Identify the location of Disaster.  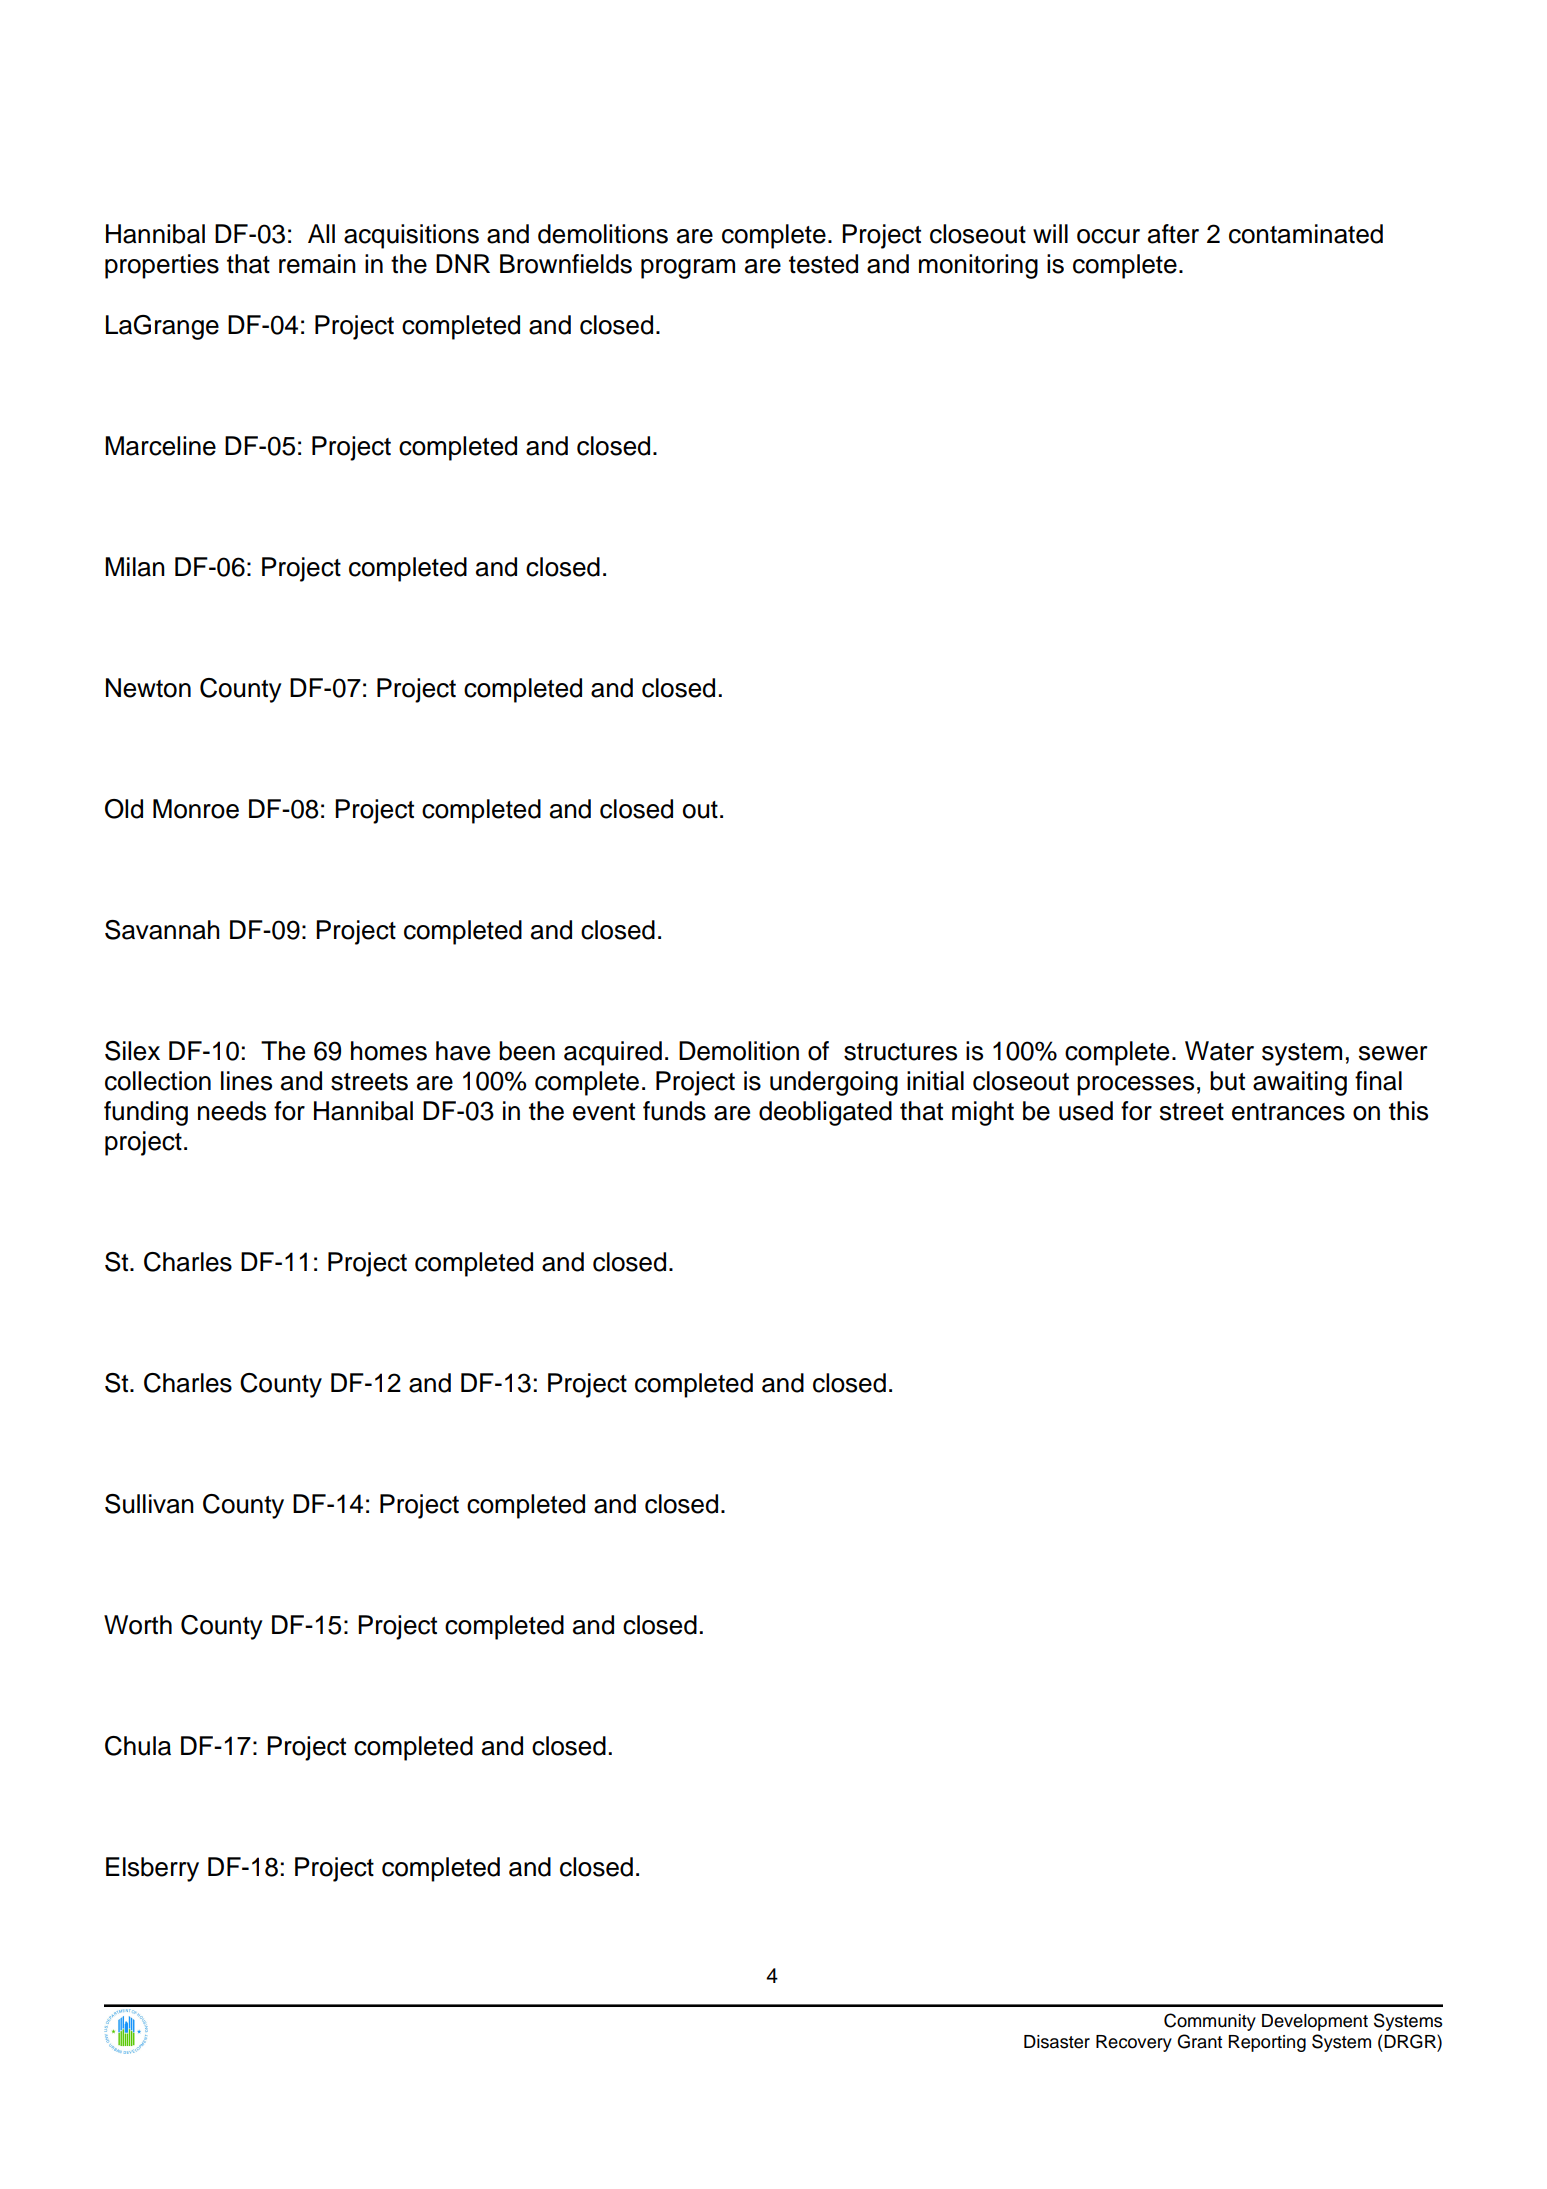
(1057, 2042).
